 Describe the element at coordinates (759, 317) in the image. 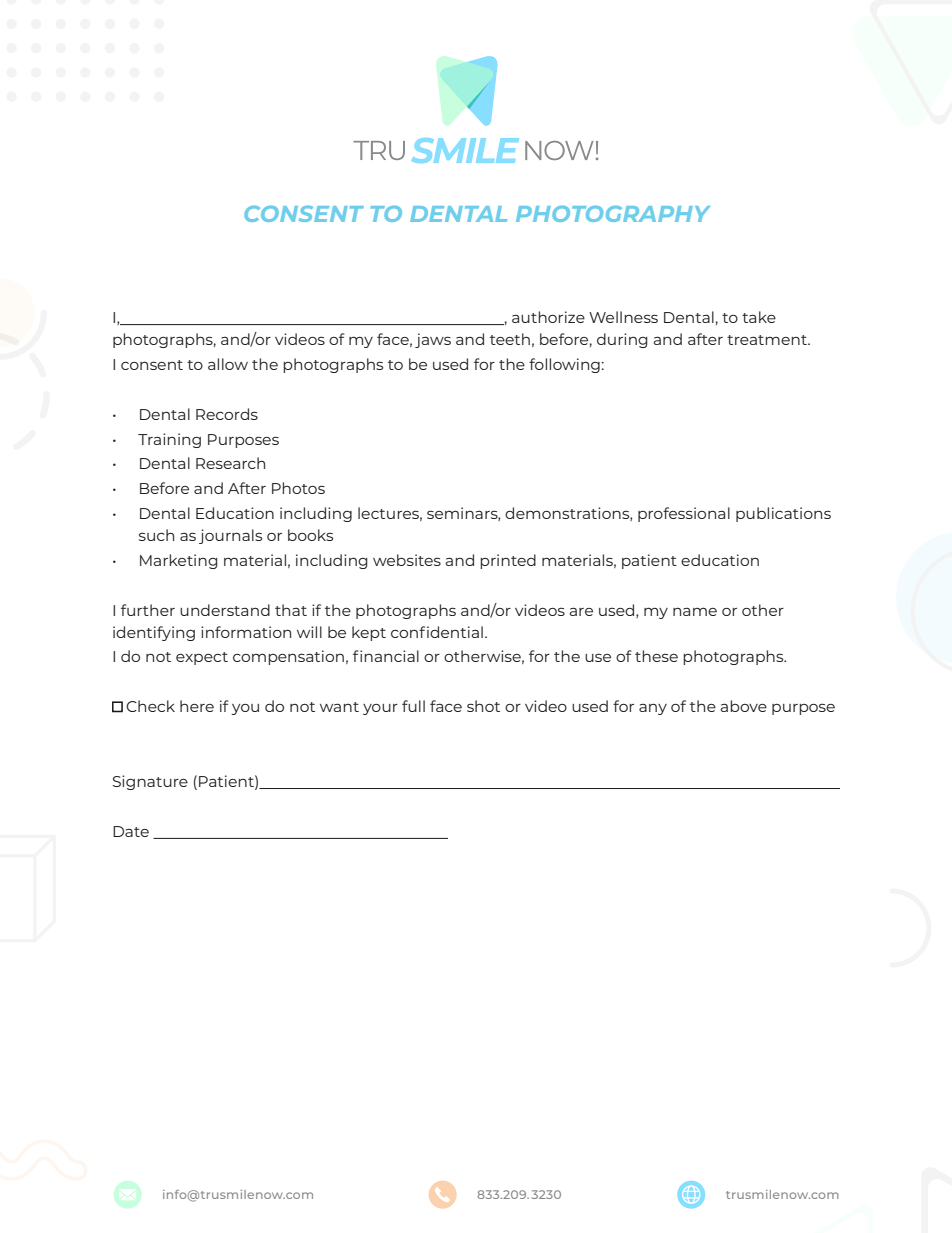

I see `take` at that location.
